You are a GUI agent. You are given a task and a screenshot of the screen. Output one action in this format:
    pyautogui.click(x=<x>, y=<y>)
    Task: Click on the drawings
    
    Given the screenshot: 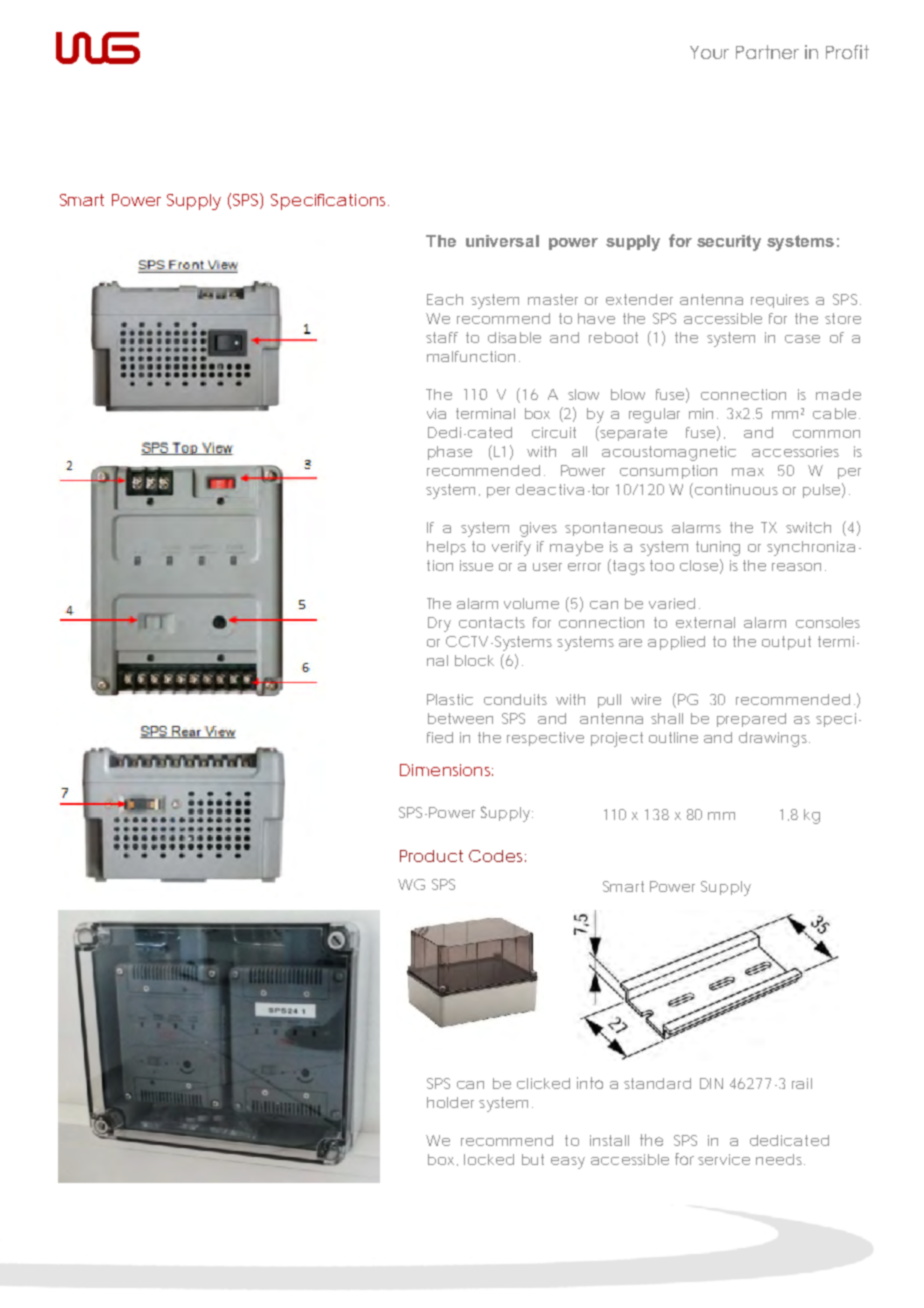 What is the action you would take?
    pyautogui.click(x=774, y=739)
